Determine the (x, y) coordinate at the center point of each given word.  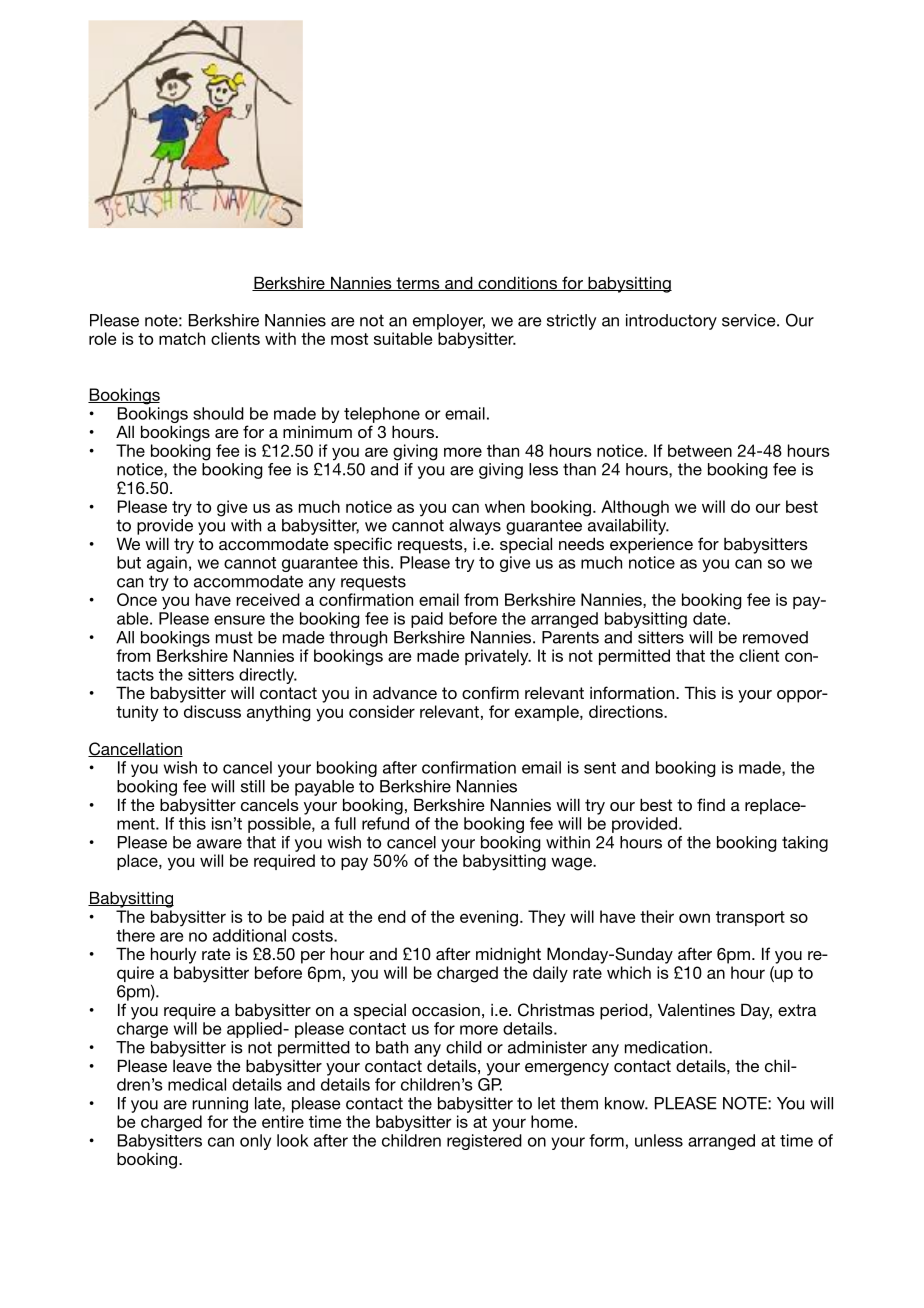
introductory (671, 322)
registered (484, 1142)
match (182, 338)
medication (667, 1047)
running (220, 1105)
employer (449, 322)
